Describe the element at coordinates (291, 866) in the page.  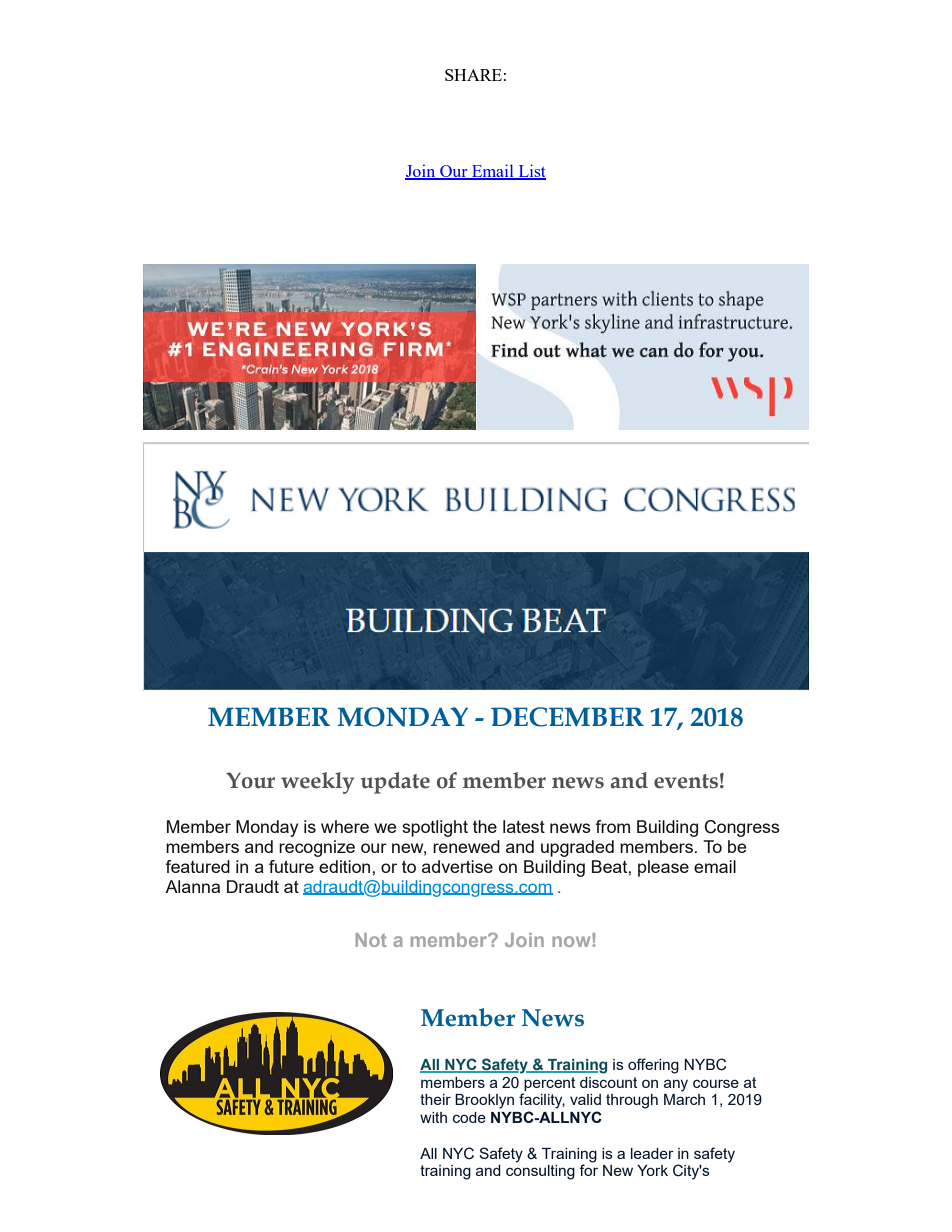
I see `future` at that location.
